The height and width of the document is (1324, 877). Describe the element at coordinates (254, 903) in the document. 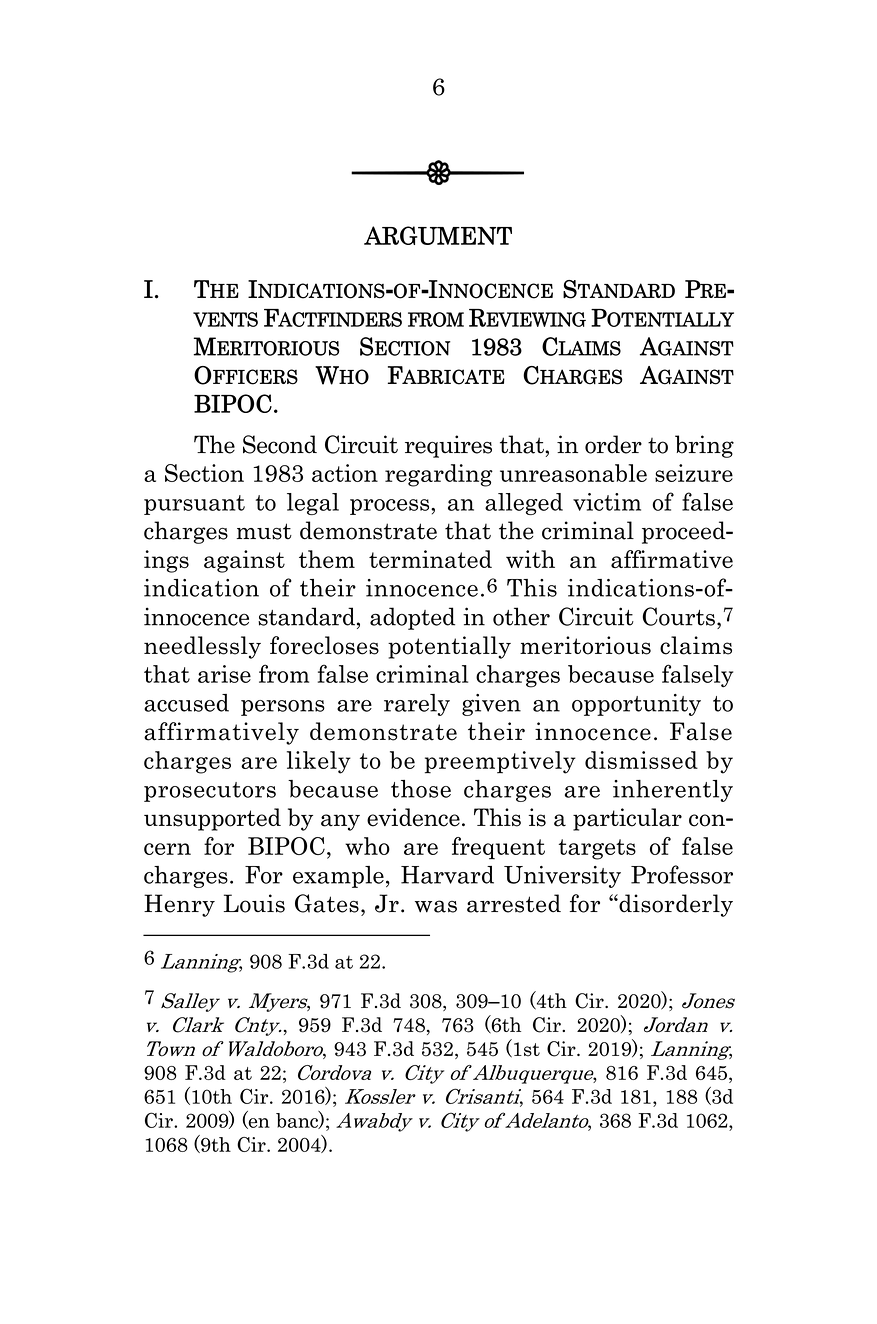

I see `Louis` at that location.
